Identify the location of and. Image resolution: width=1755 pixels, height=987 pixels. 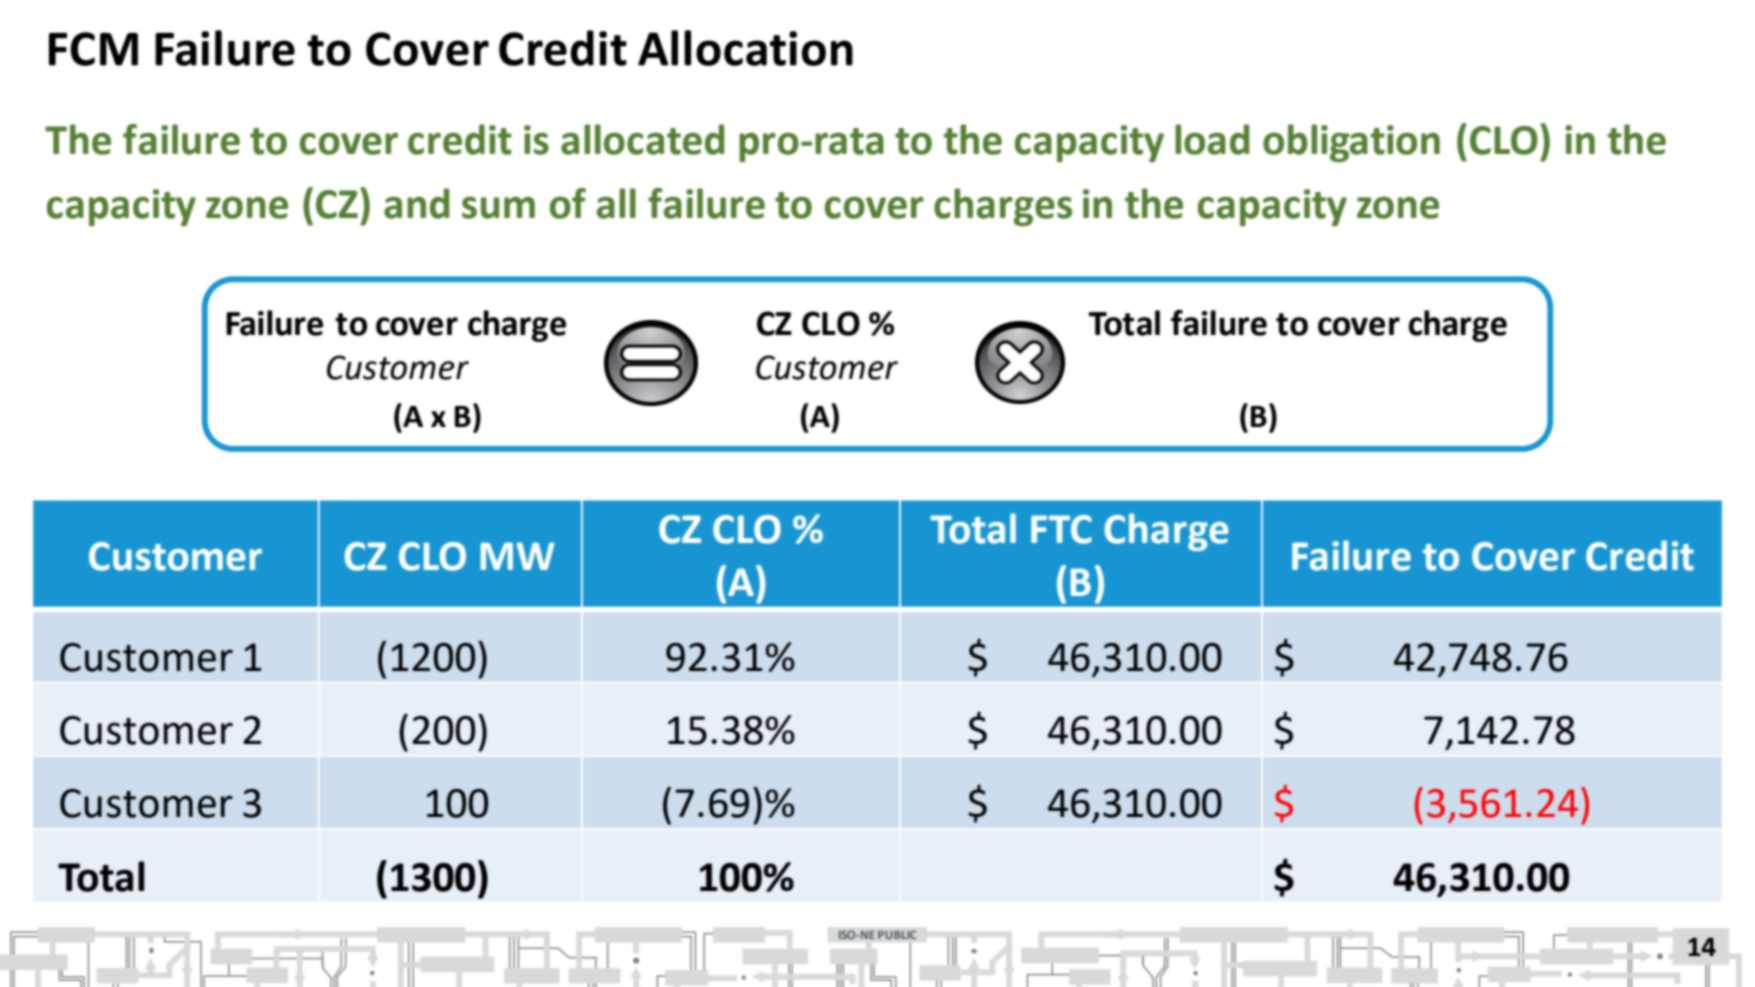
(416, 203).
